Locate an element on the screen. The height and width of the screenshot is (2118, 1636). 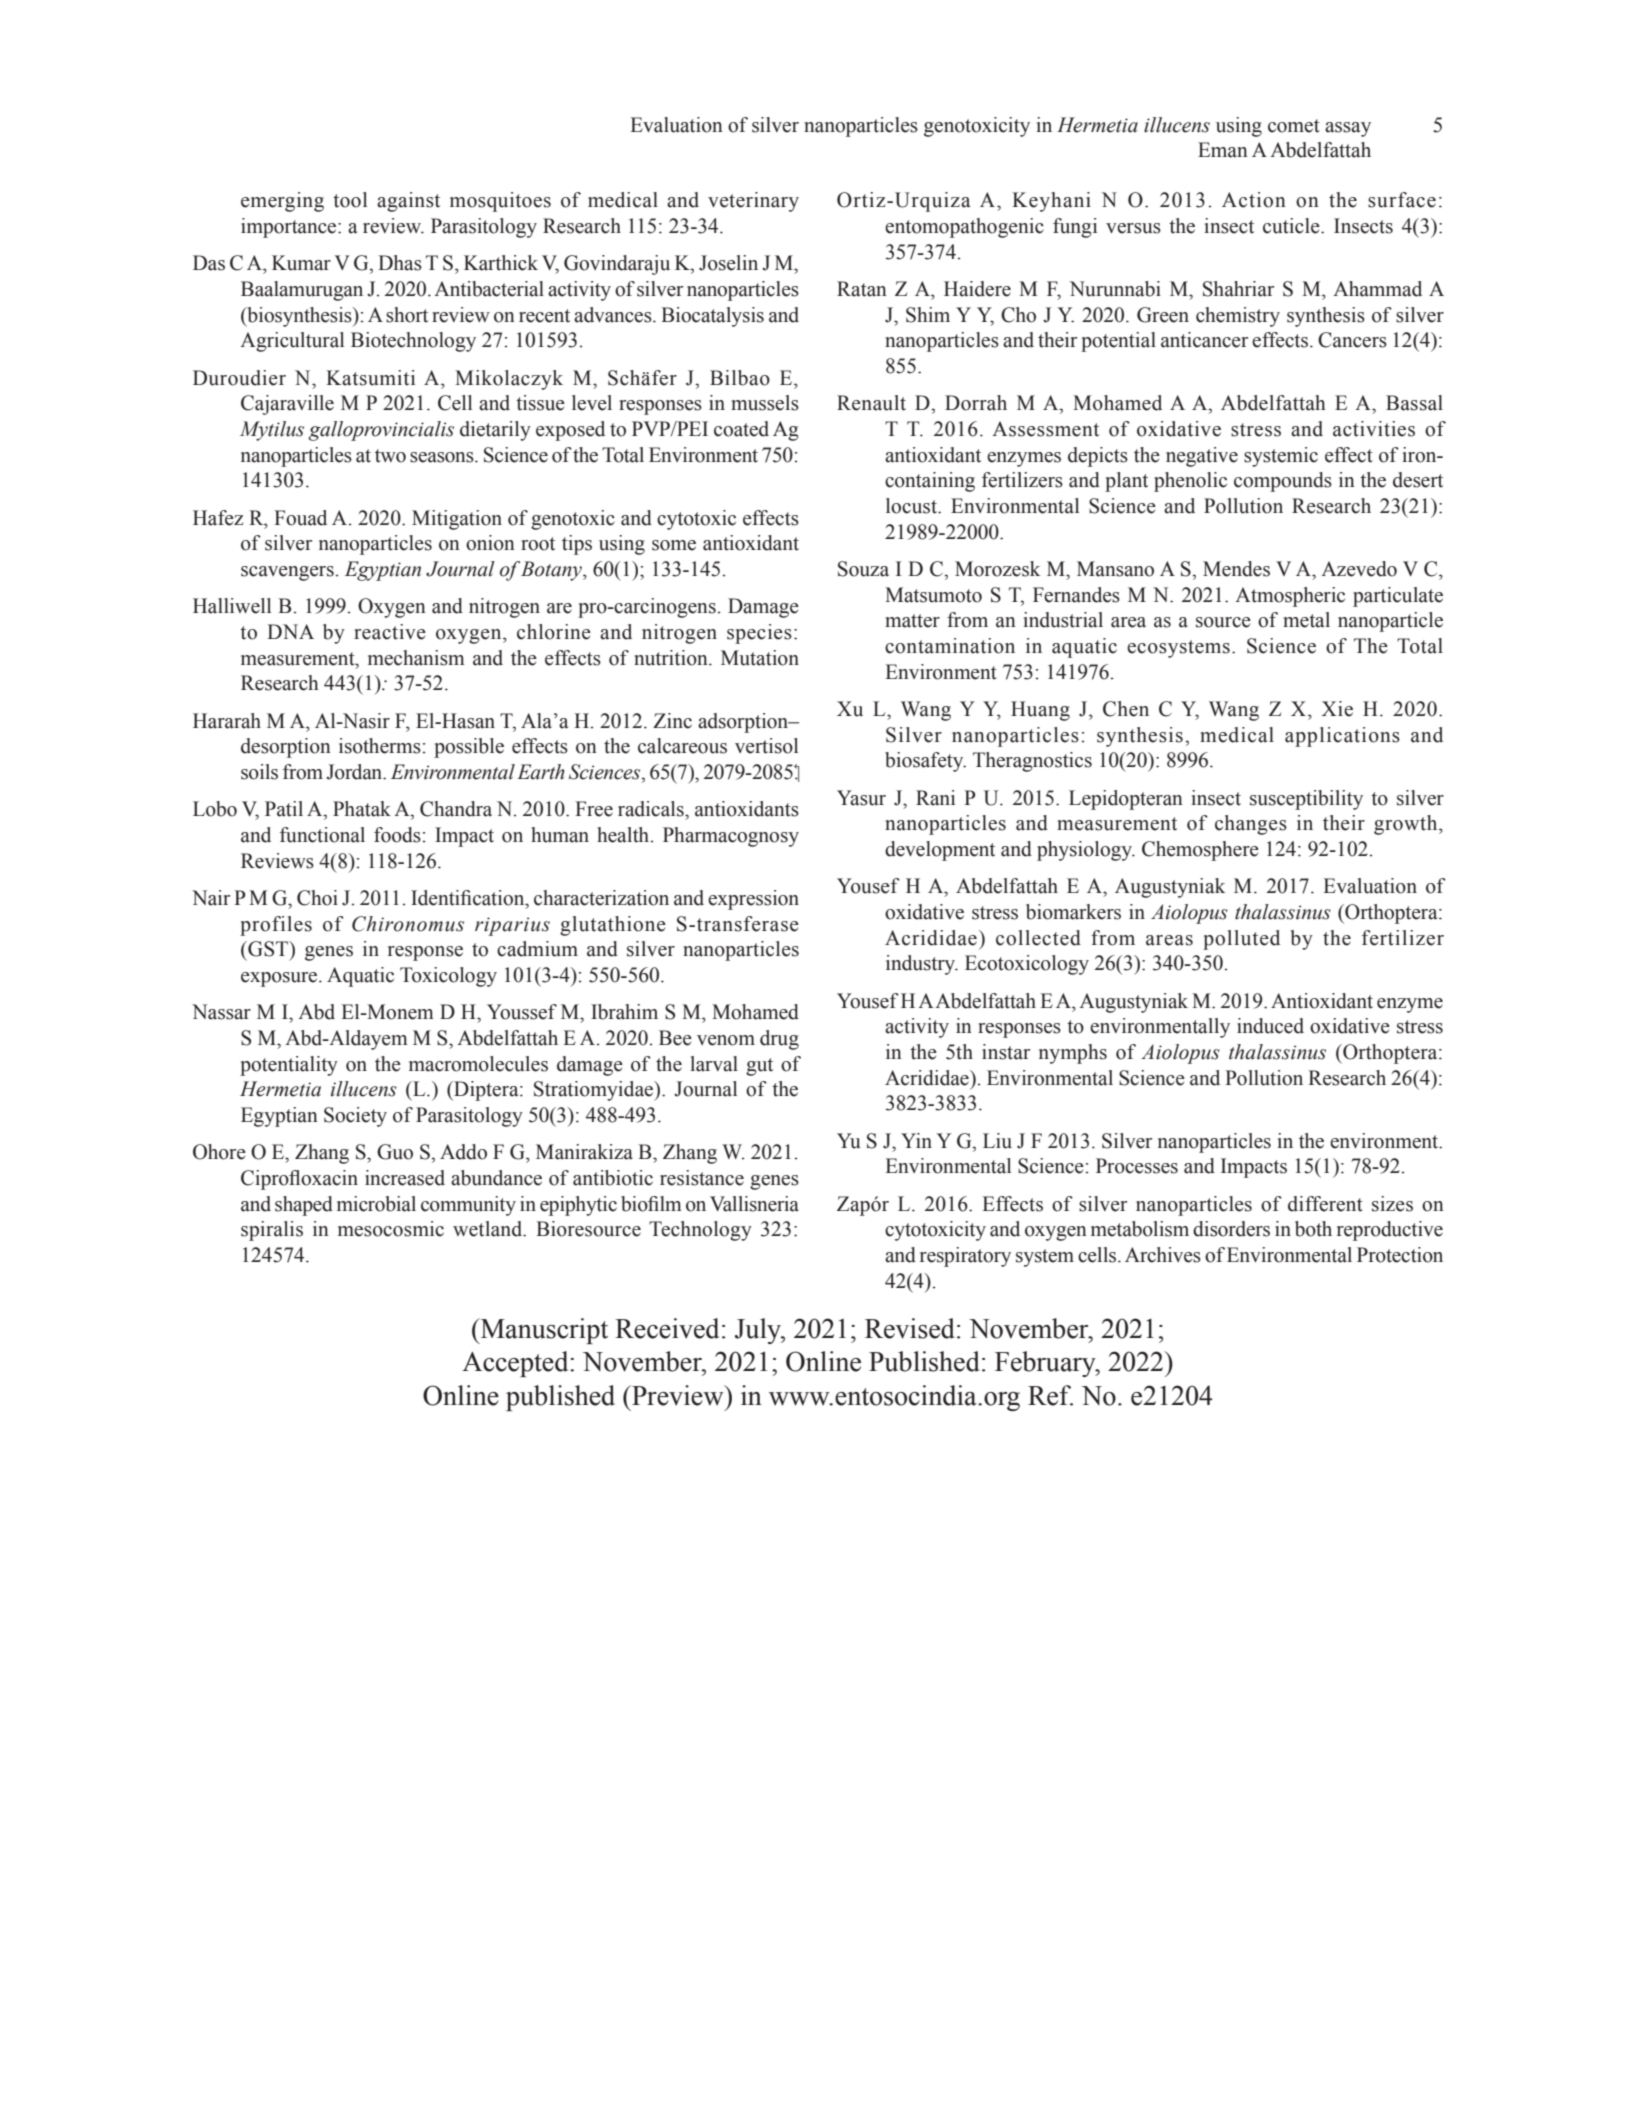
coated is located at coordinates (741, 429).
